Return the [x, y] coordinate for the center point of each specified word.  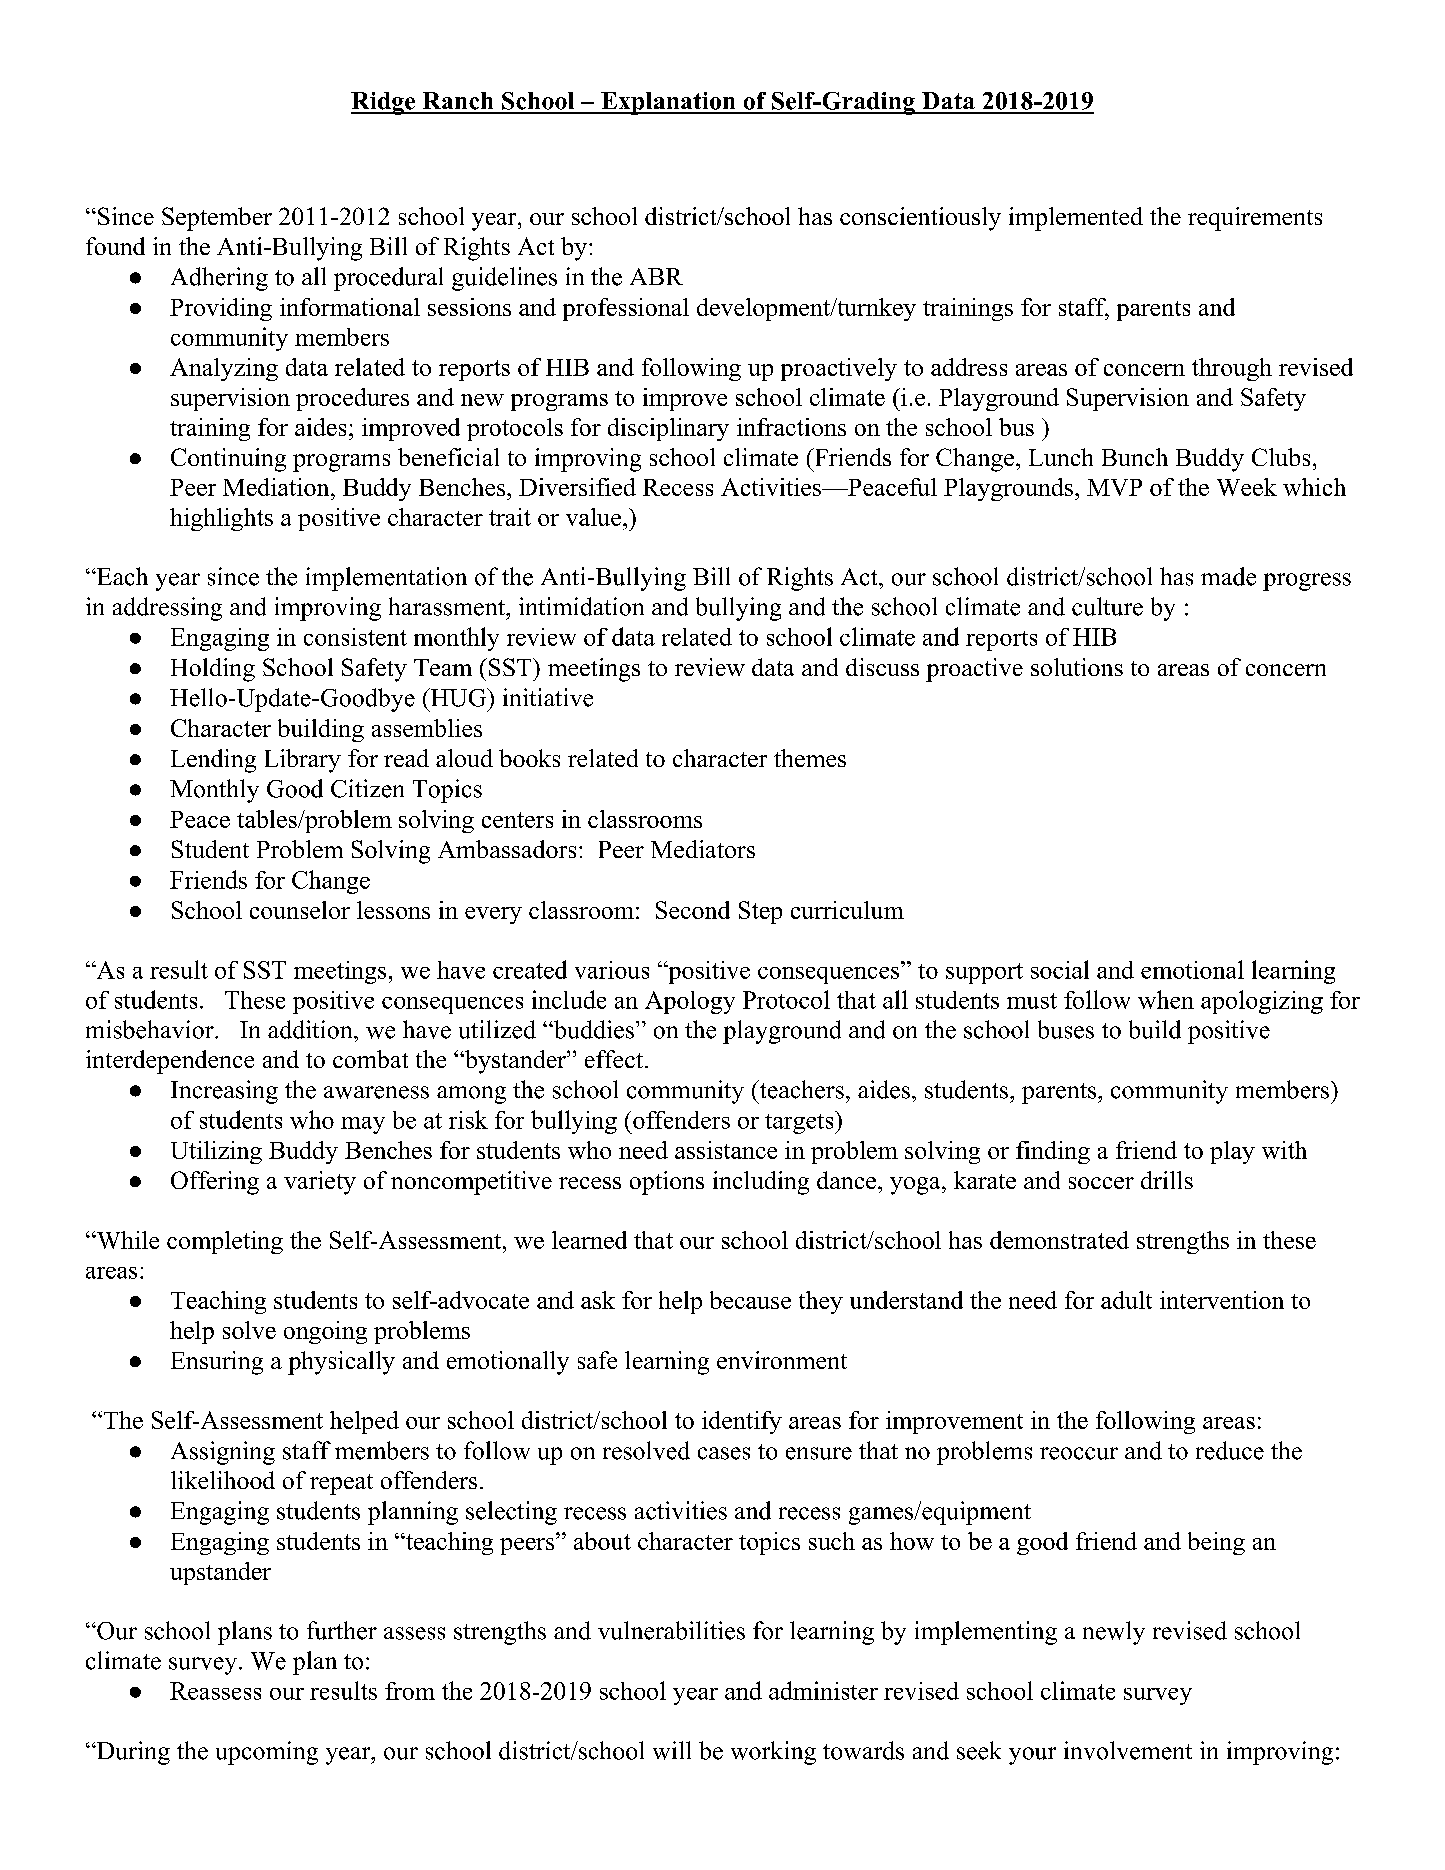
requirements [1255, 219]
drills [1167, 1180]
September [217, 219]
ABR [656, 276]
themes [810, 758]
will [672, 1750]
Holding [213, 670]
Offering [215, 1183]
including [761, 1183]
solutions [1077, 667]
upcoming [267, 1753]
